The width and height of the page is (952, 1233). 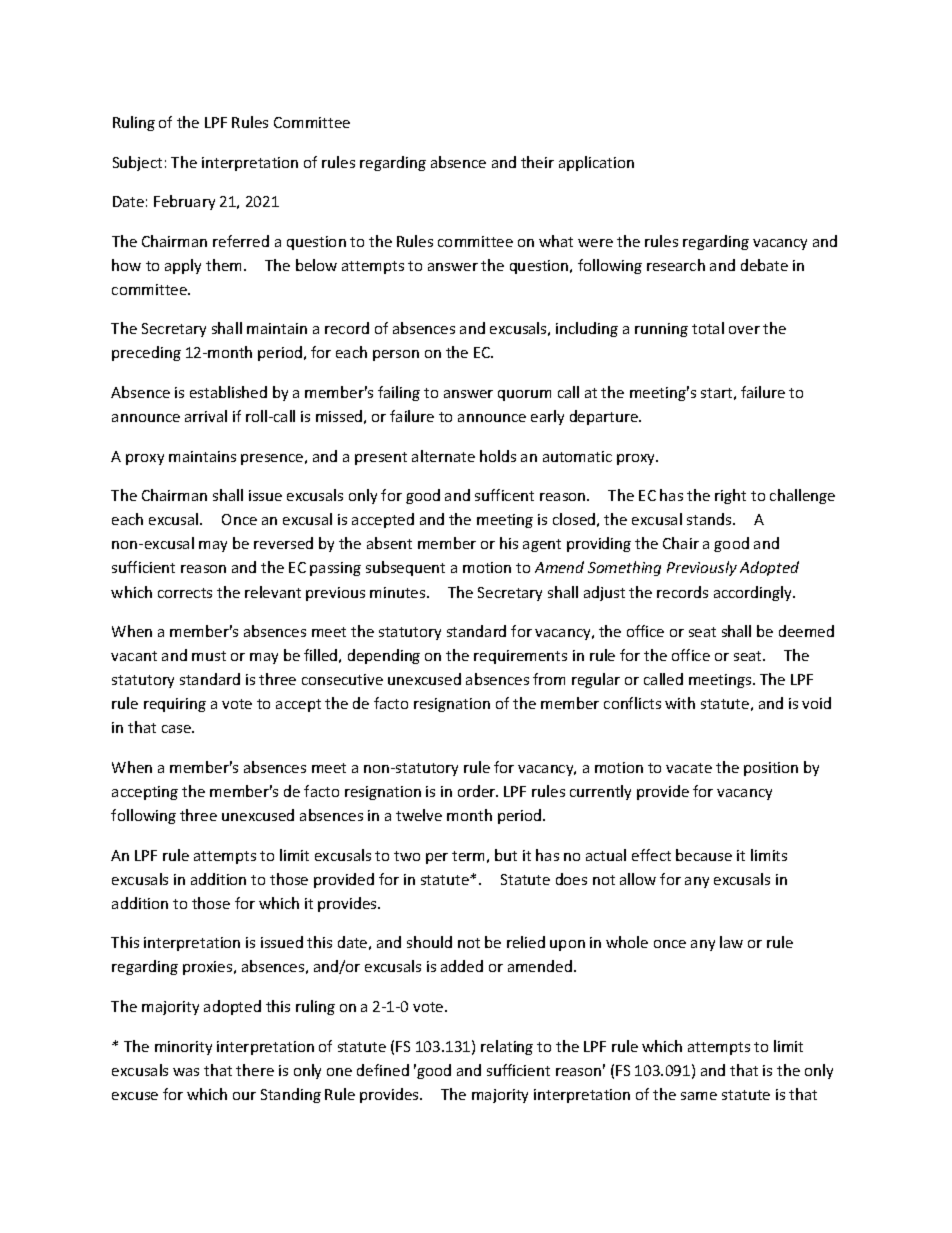 What do you see at coordinates (537, 162) in the page?
I see `their` at bounding box center [537, 162].
